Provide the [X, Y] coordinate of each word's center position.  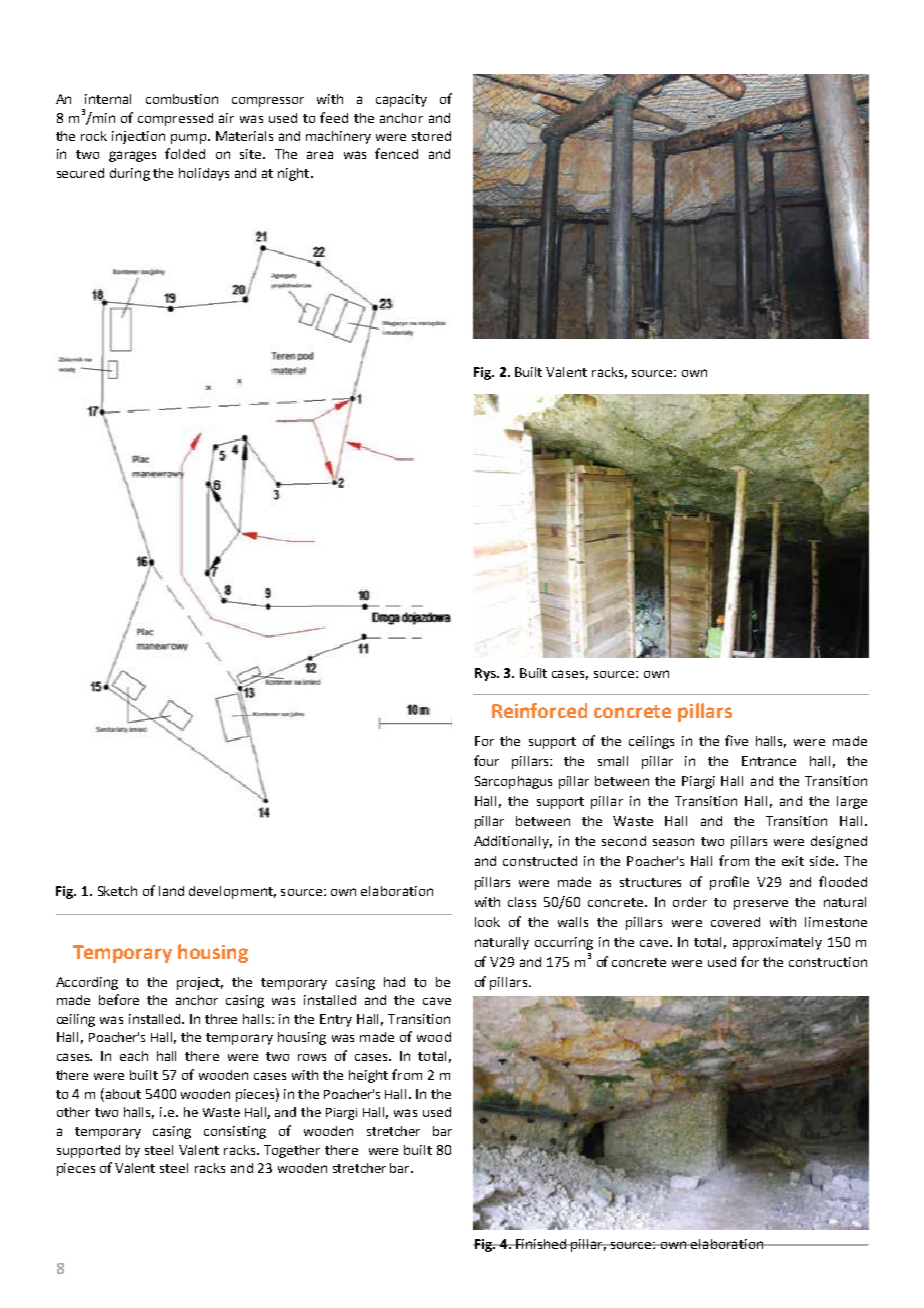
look [487, 922]
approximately [777, 943]
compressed [175, 119]
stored [431, 136]
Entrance [769, 761]
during [130, 174]
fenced [396, 153]
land [171, 891]
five [736, 740]
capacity [401, 100]
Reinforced [539, 710]
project [200, 983]
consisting [235, 1132]
